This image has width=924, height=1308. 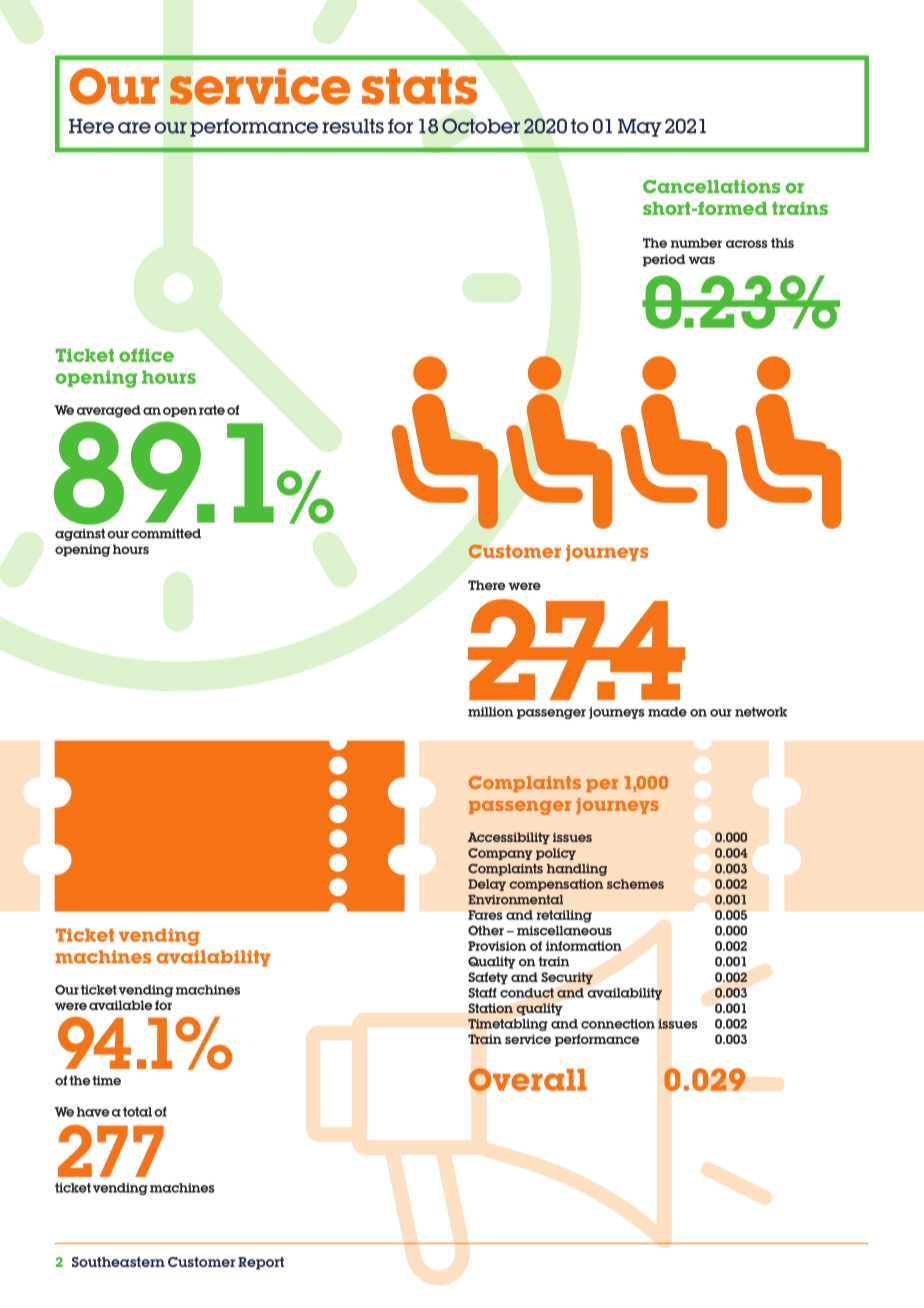 What do you see at coordinates (166, 534) in the image?
I see `committed` at bounding box center [166, 534].
